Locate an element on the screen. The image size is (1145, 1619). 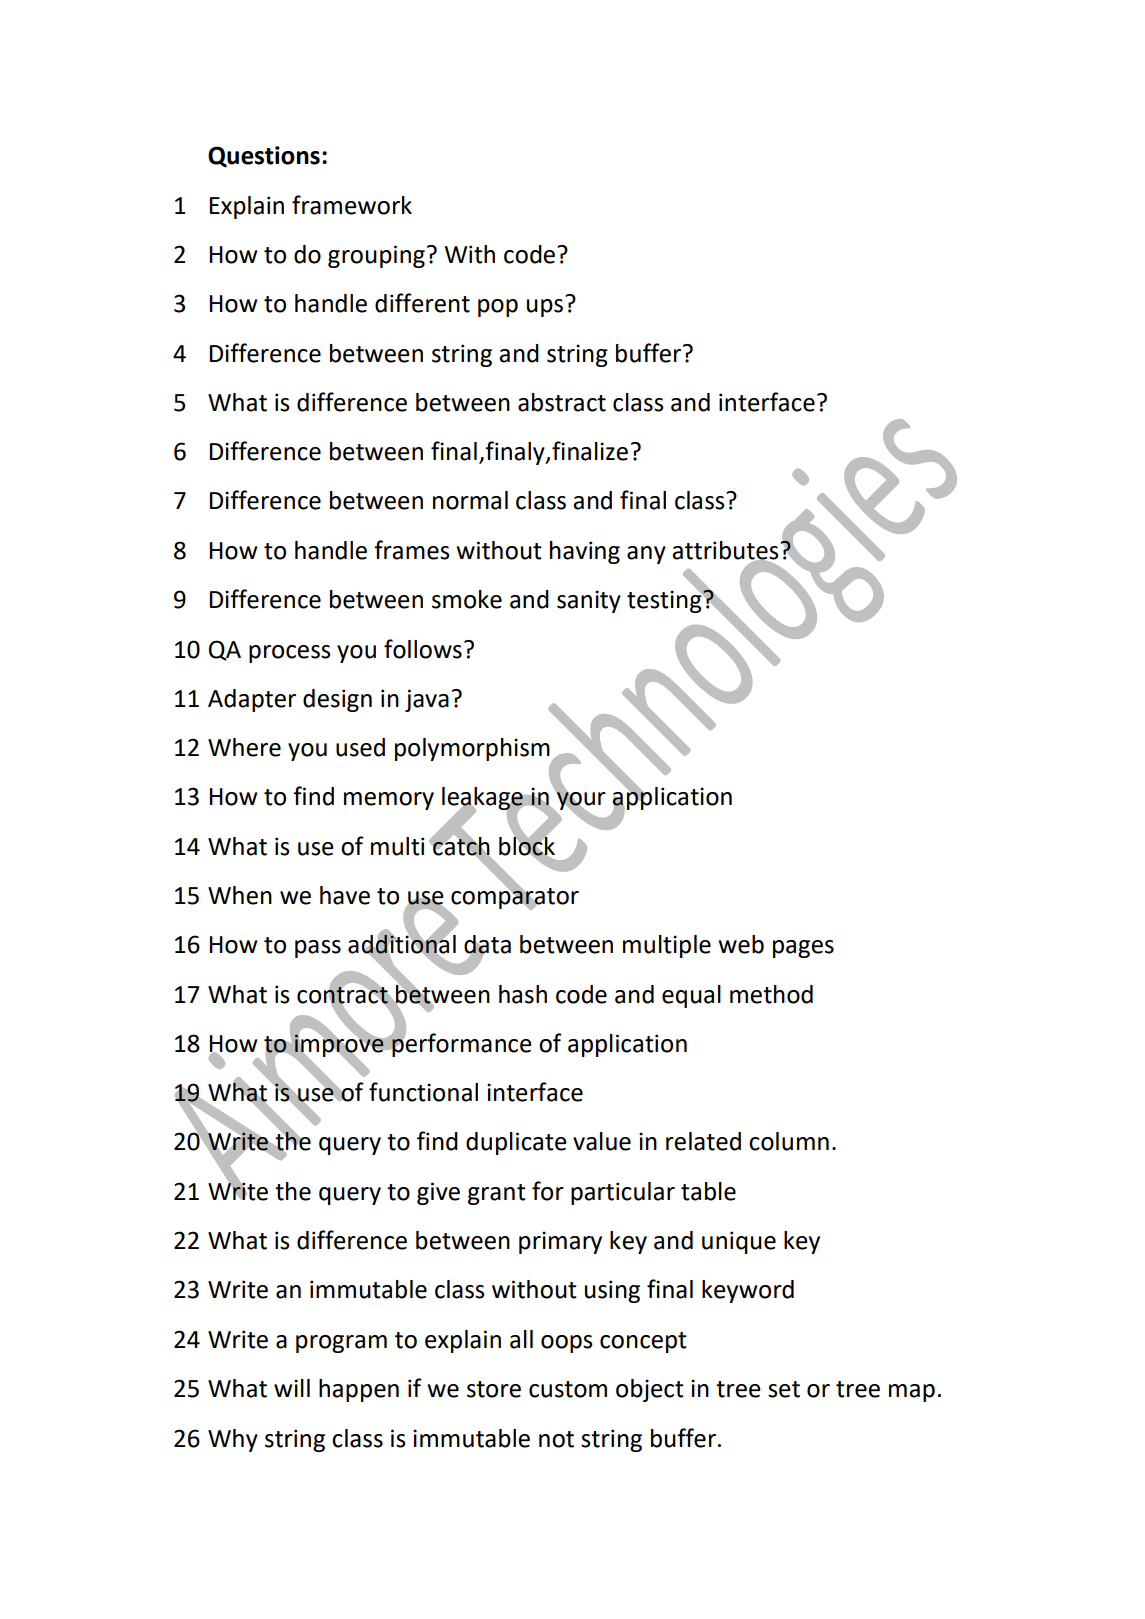
method is located at coordinates (771, 994).
